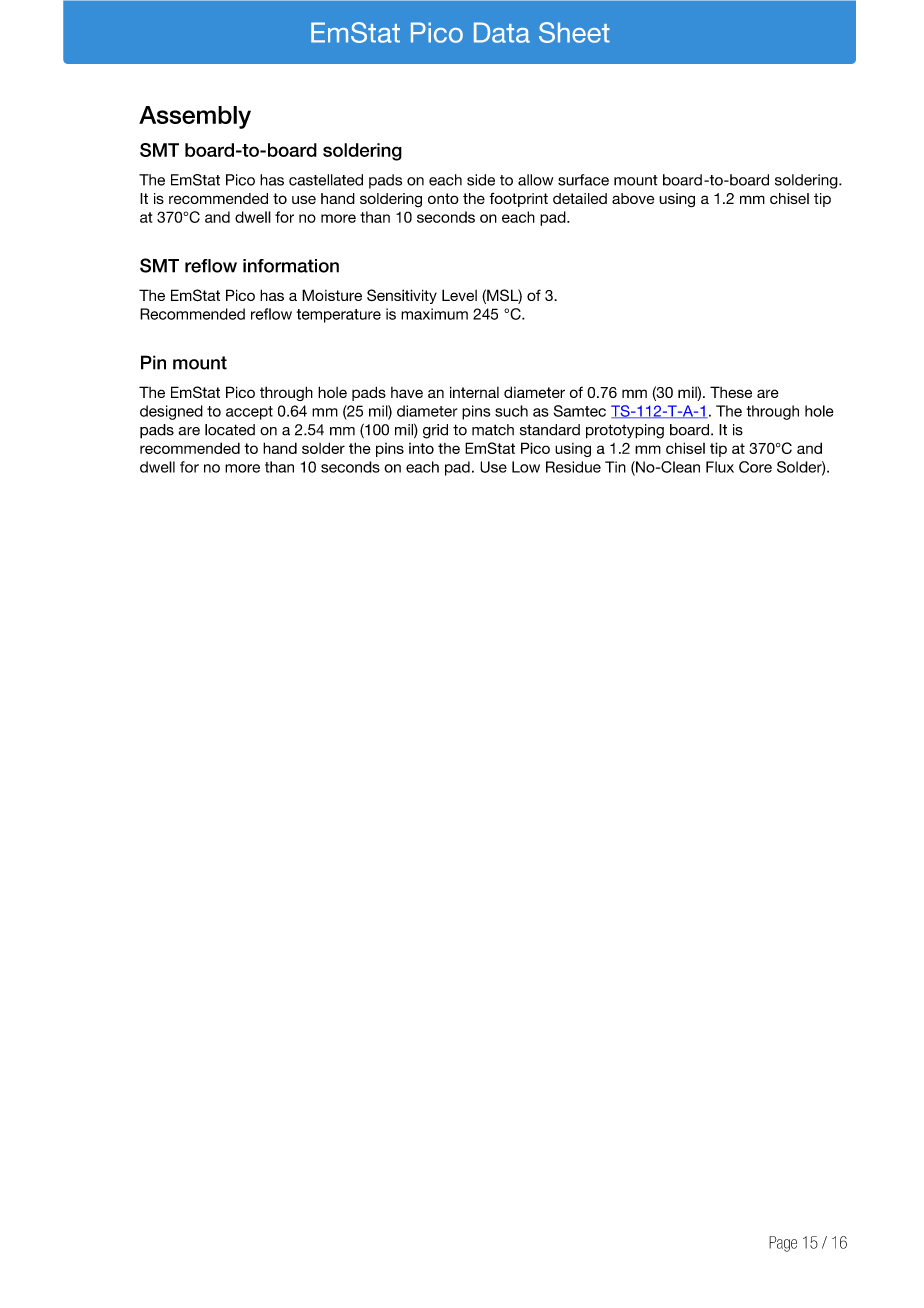 The width and height of the document is (924, 1308). I want to click on Data, so click(502, 32).
